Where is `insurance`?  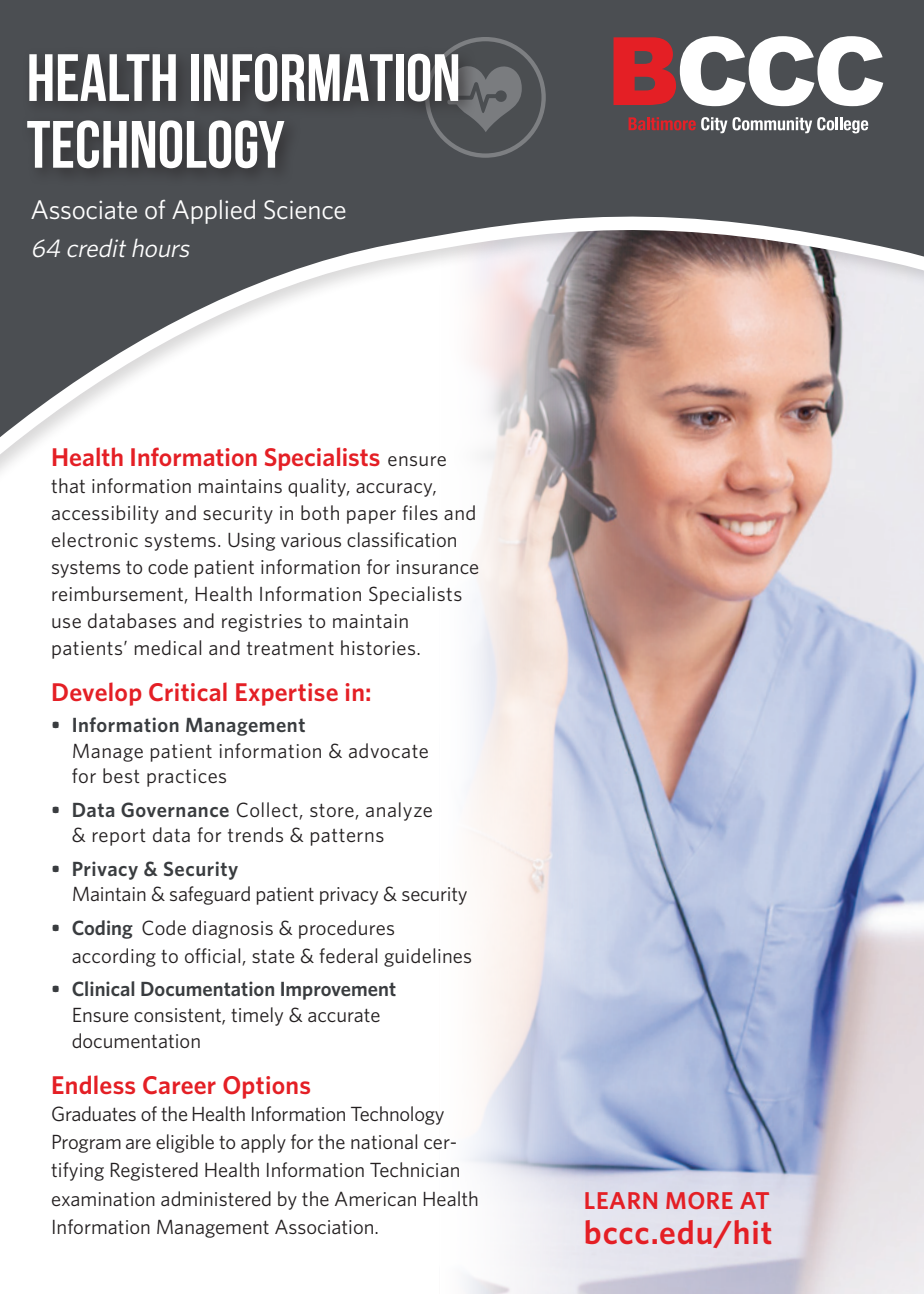 insurance is located at coordinates (438, 567).
